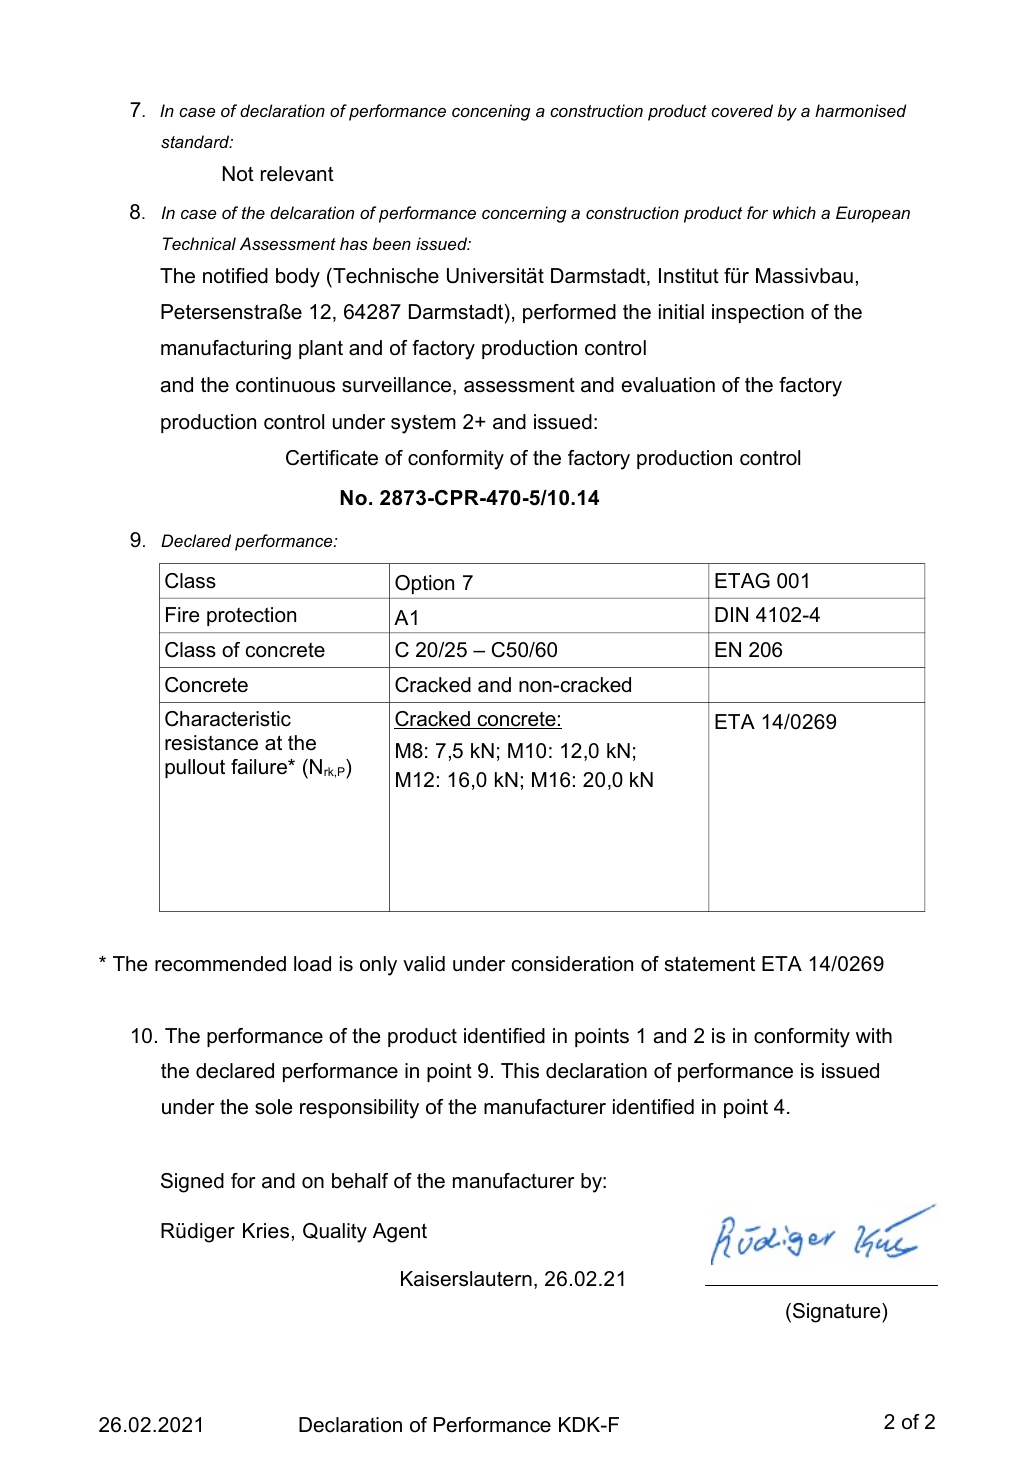 This screenshot has height=1458, width=1031. What do you see at coordinates (297, 174) in the screenshot?
I see `relevant` at bounding box center [297, 174].
